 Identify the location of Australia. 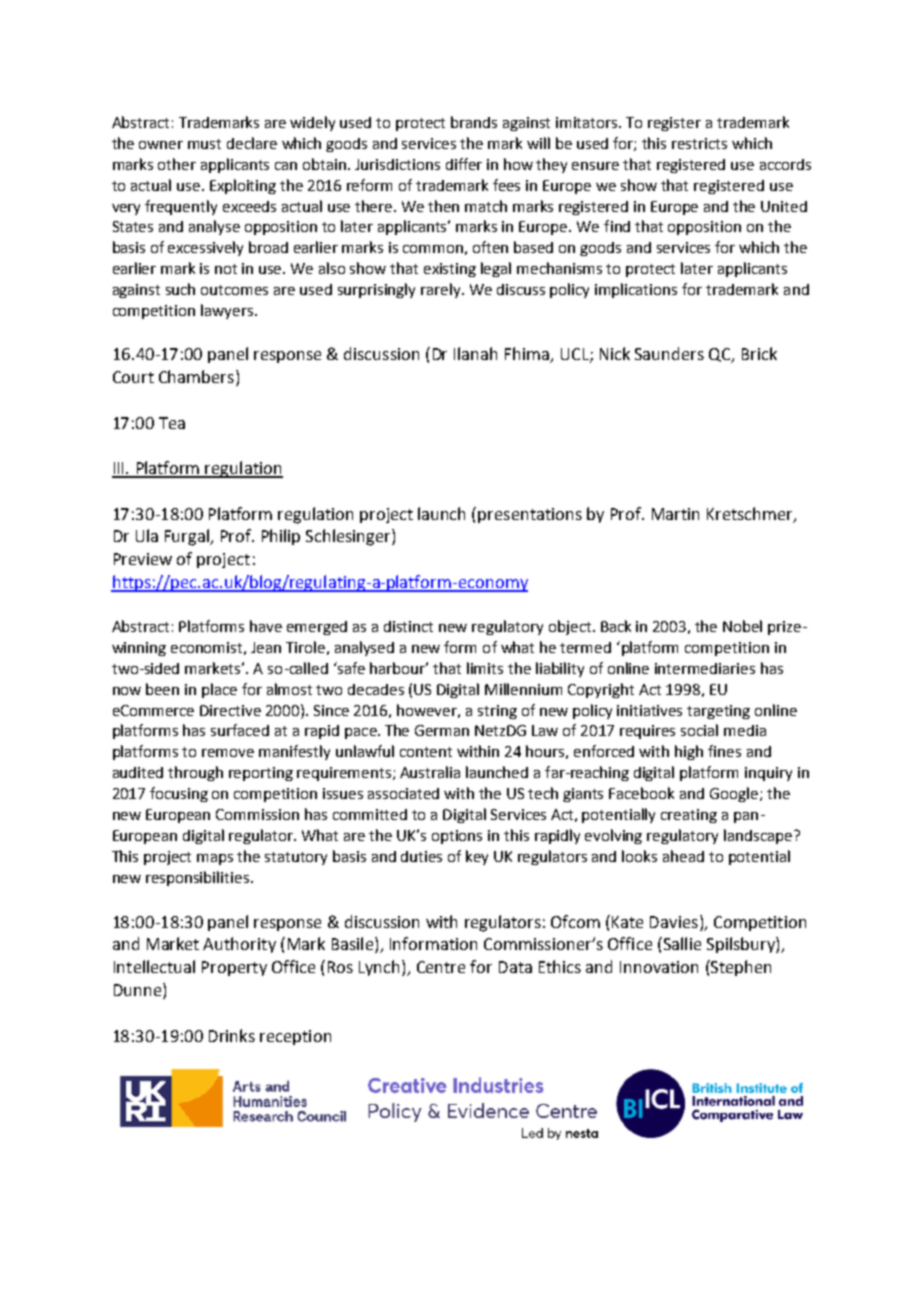
(430, 772).
